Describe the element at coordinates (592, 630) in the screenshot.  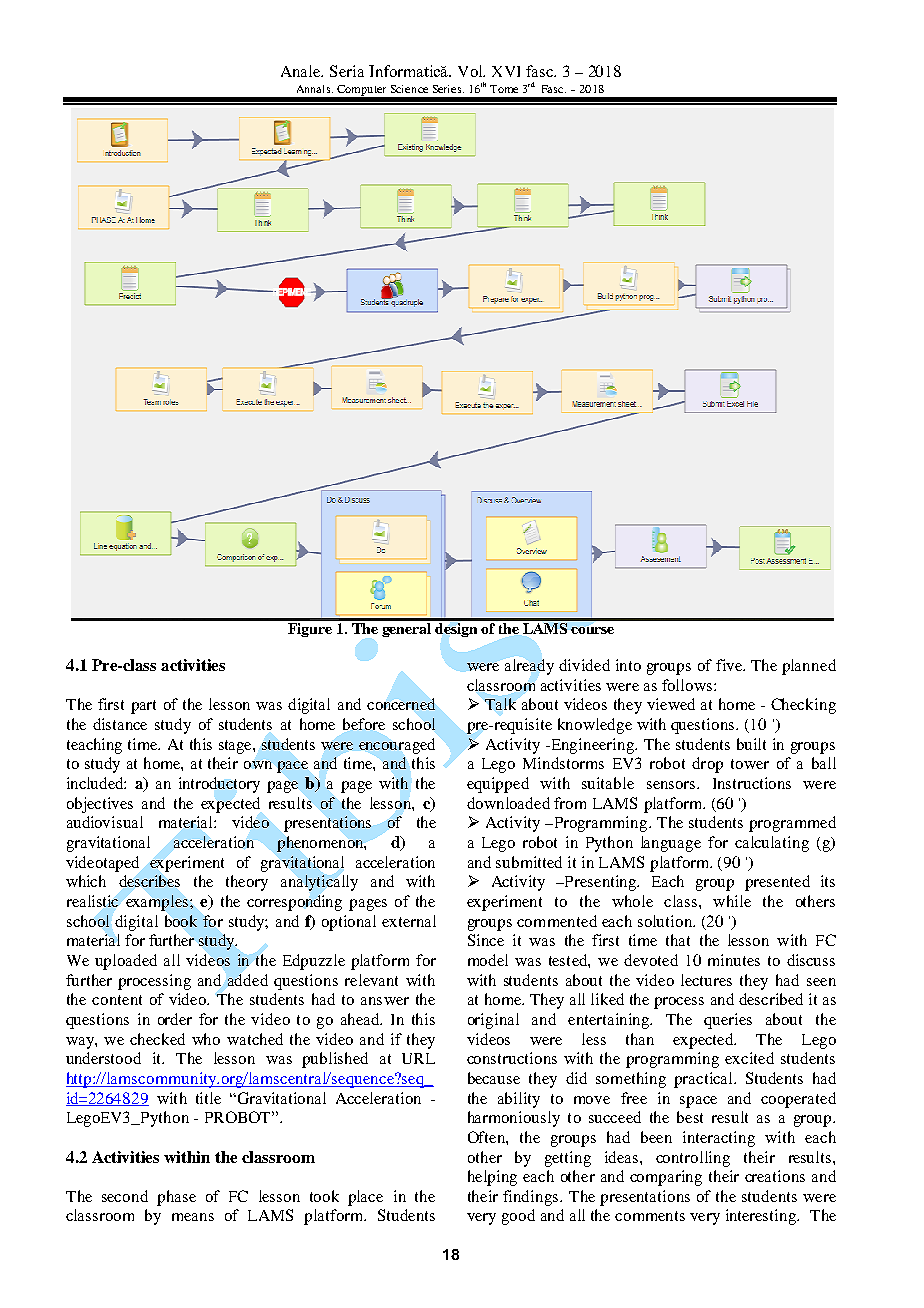
I see `course` at that location.
